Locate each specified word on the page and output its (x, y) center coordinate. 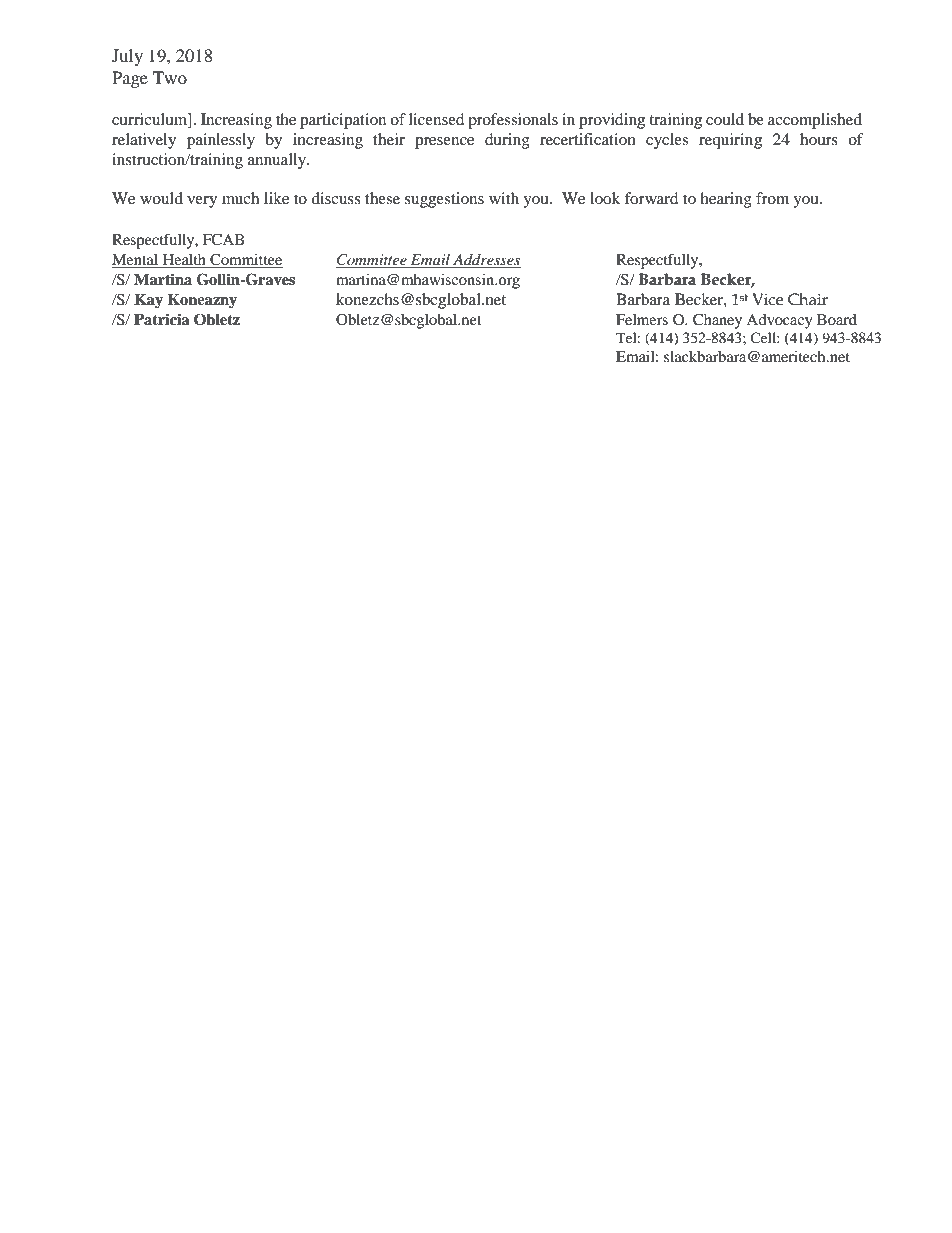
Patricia (161, 319)
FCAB (223, 240)
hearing (726, 200)
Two (170, 77)
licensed (437, 119)
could (725, 119)
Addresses (486, 261)
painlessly (221, 141)
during (507, 141)
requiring (730, 141)
